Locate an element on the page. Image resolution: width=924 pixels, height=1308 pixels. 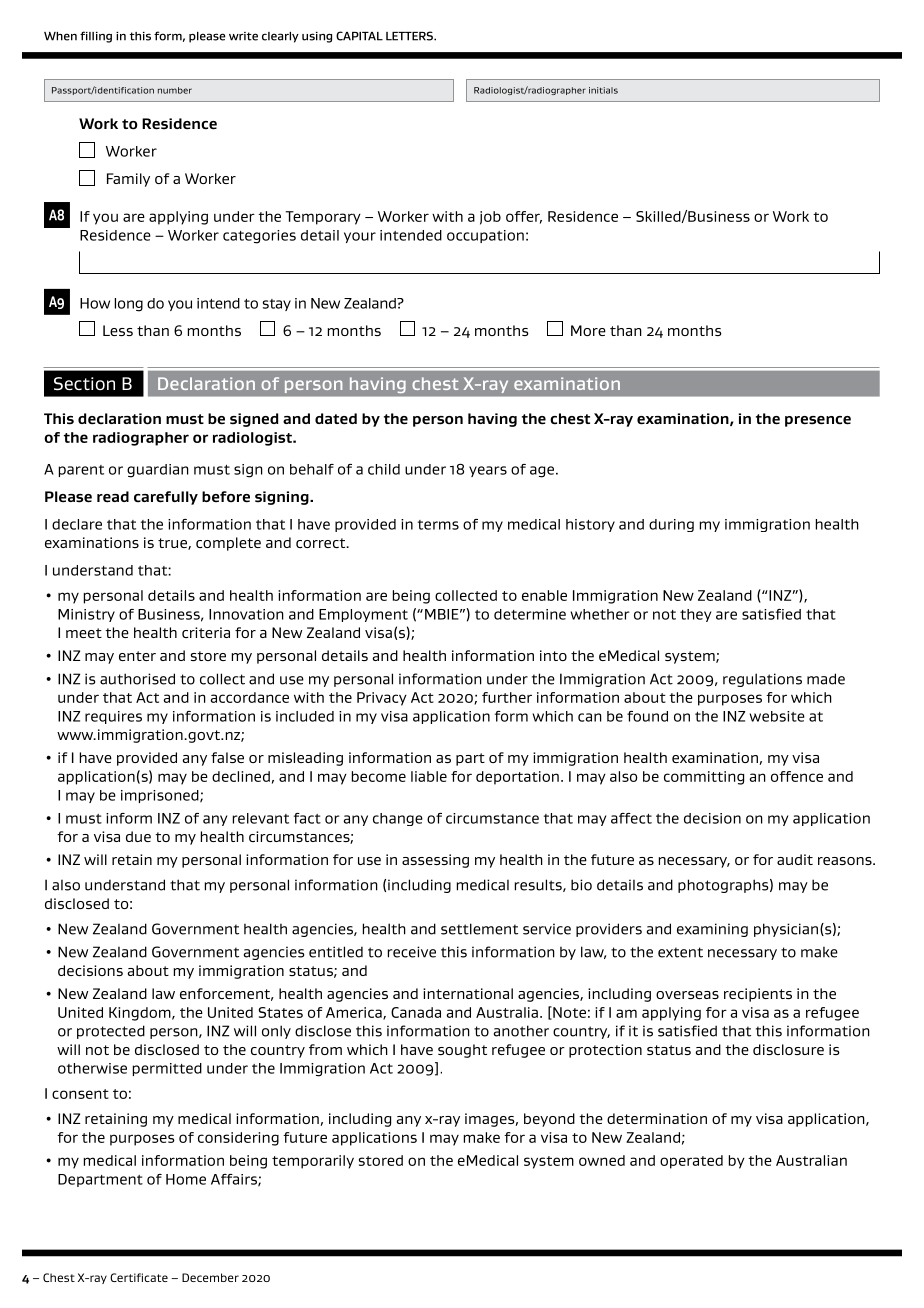
number is located at coordinates (175, 90).
